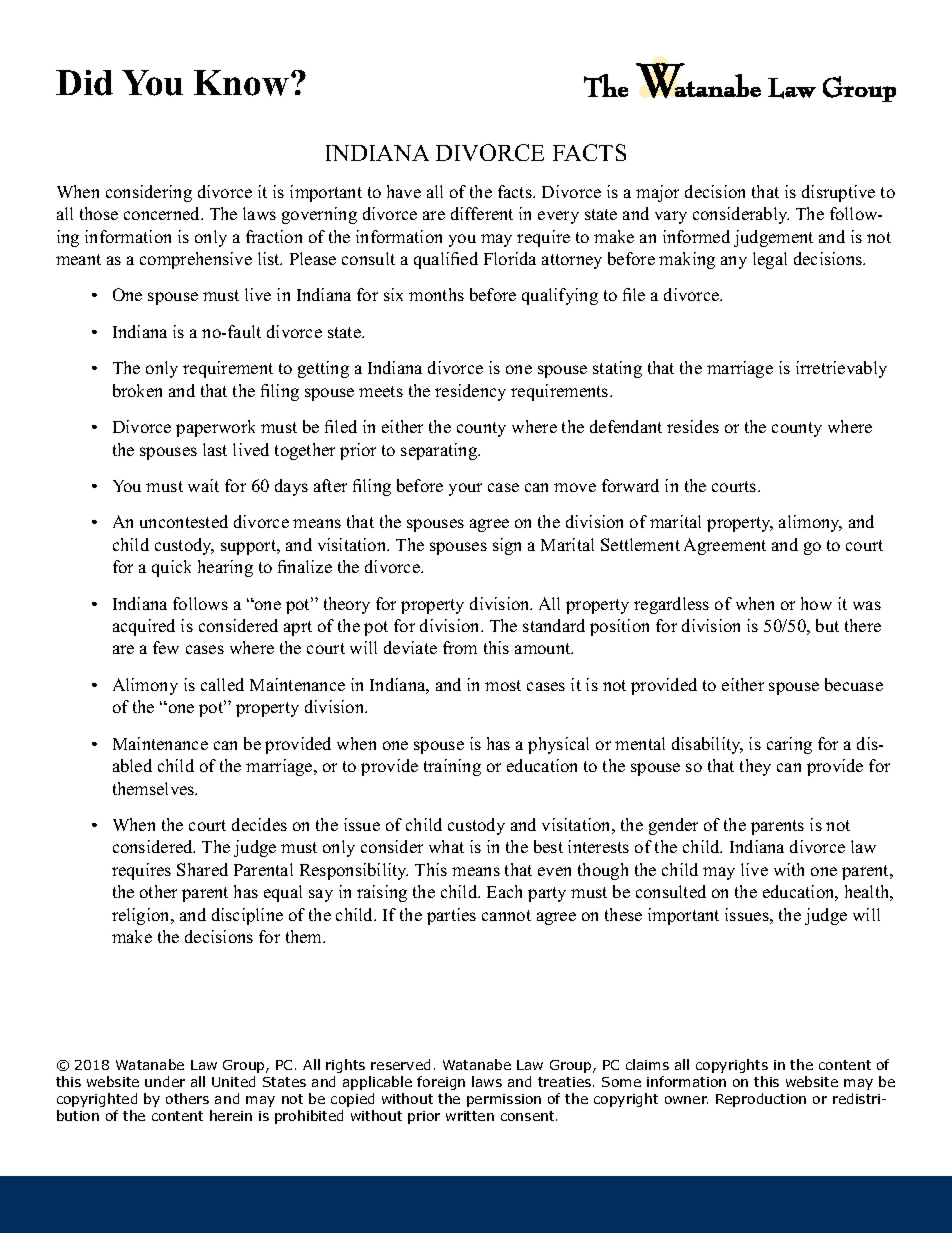 The image size is (952, 1233). What do you see at coordinates (441, 1083) in the document?
I see `foreign` at bounding box center [441, 1083].
